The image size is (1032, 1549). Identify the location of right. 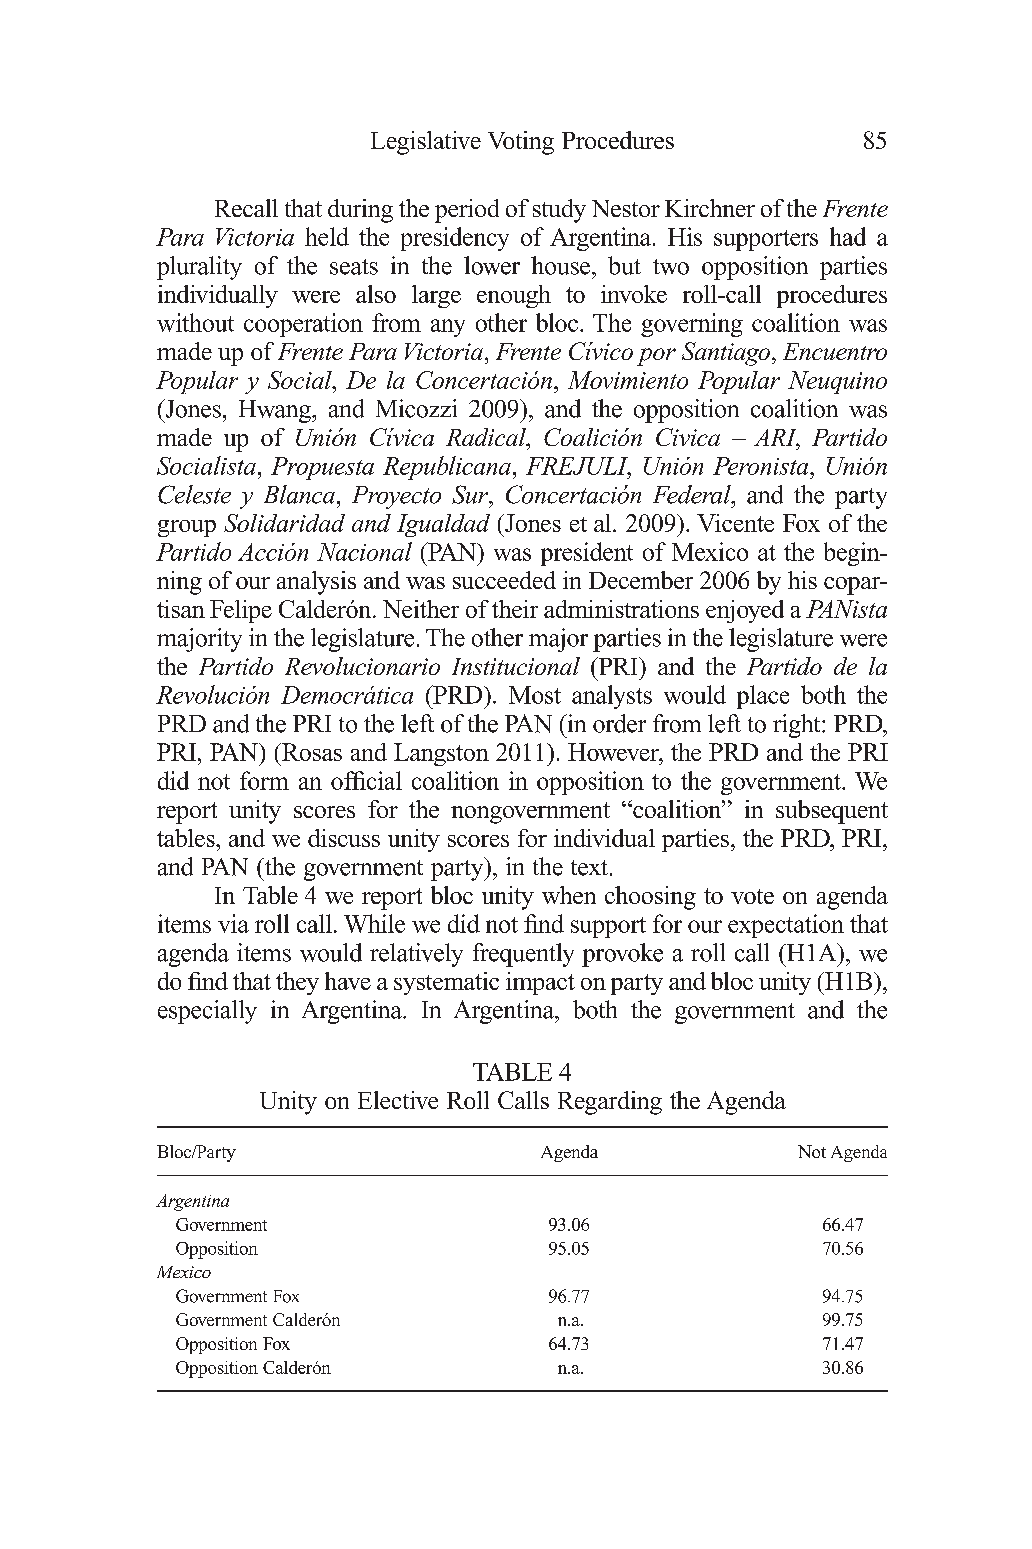
(798, 726).
